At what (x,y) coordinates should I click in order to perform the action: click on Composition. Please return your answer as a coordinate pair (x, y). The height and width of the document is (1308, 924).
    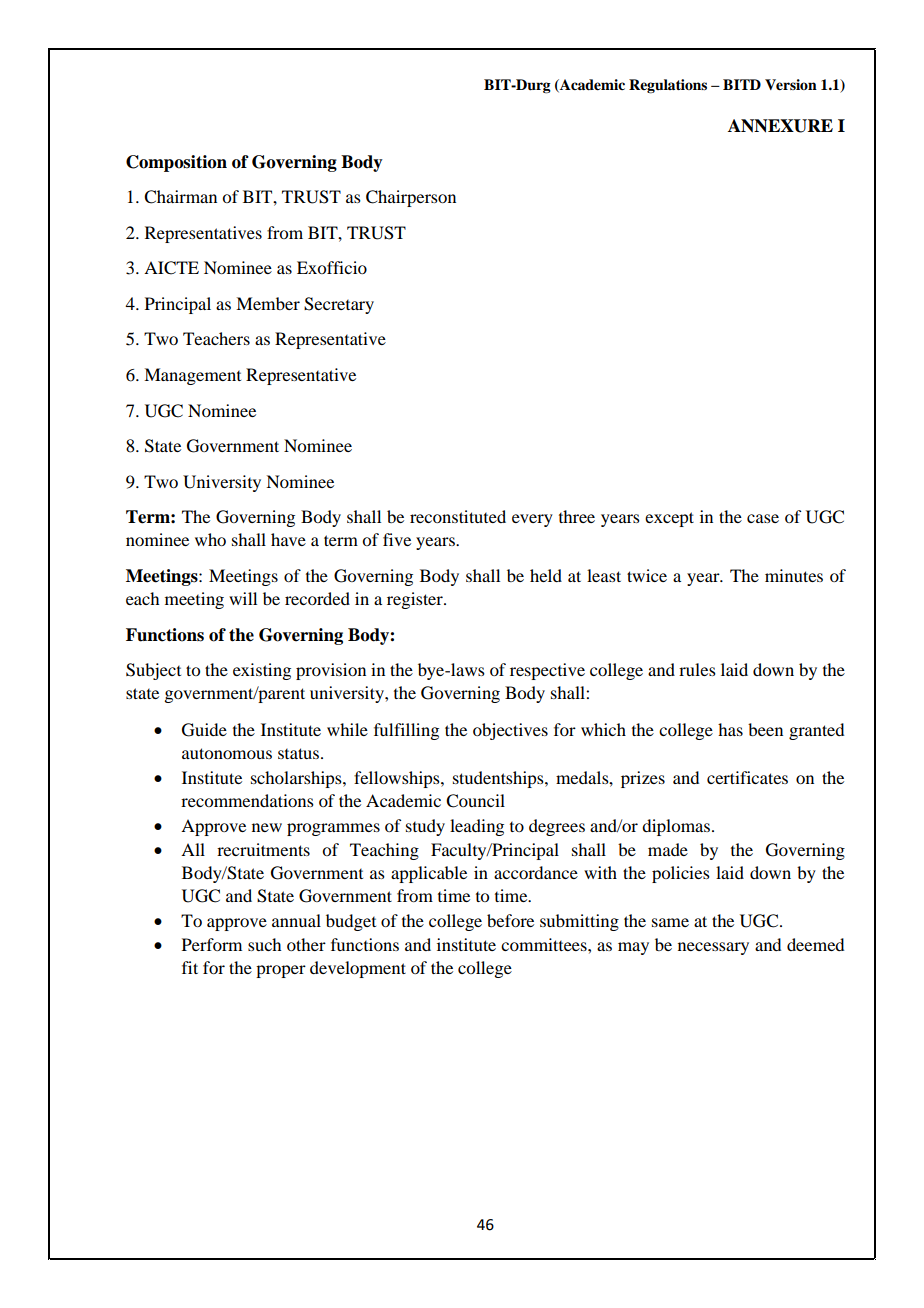
    Looking at the image, I should click on (176, 163).
